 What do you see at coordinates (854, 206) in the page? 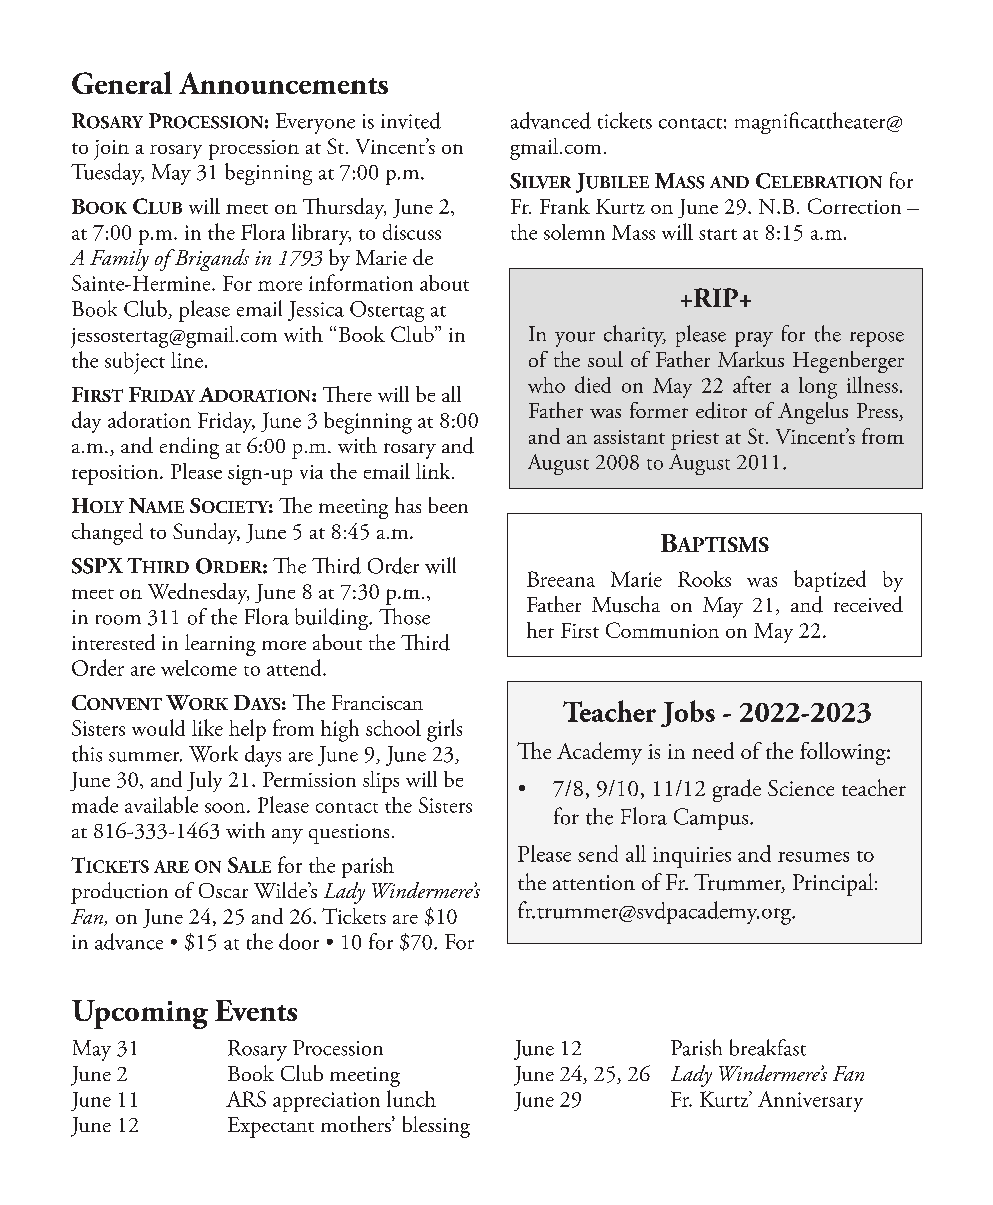
I see `Correction` at bounding box center [854, 206].
